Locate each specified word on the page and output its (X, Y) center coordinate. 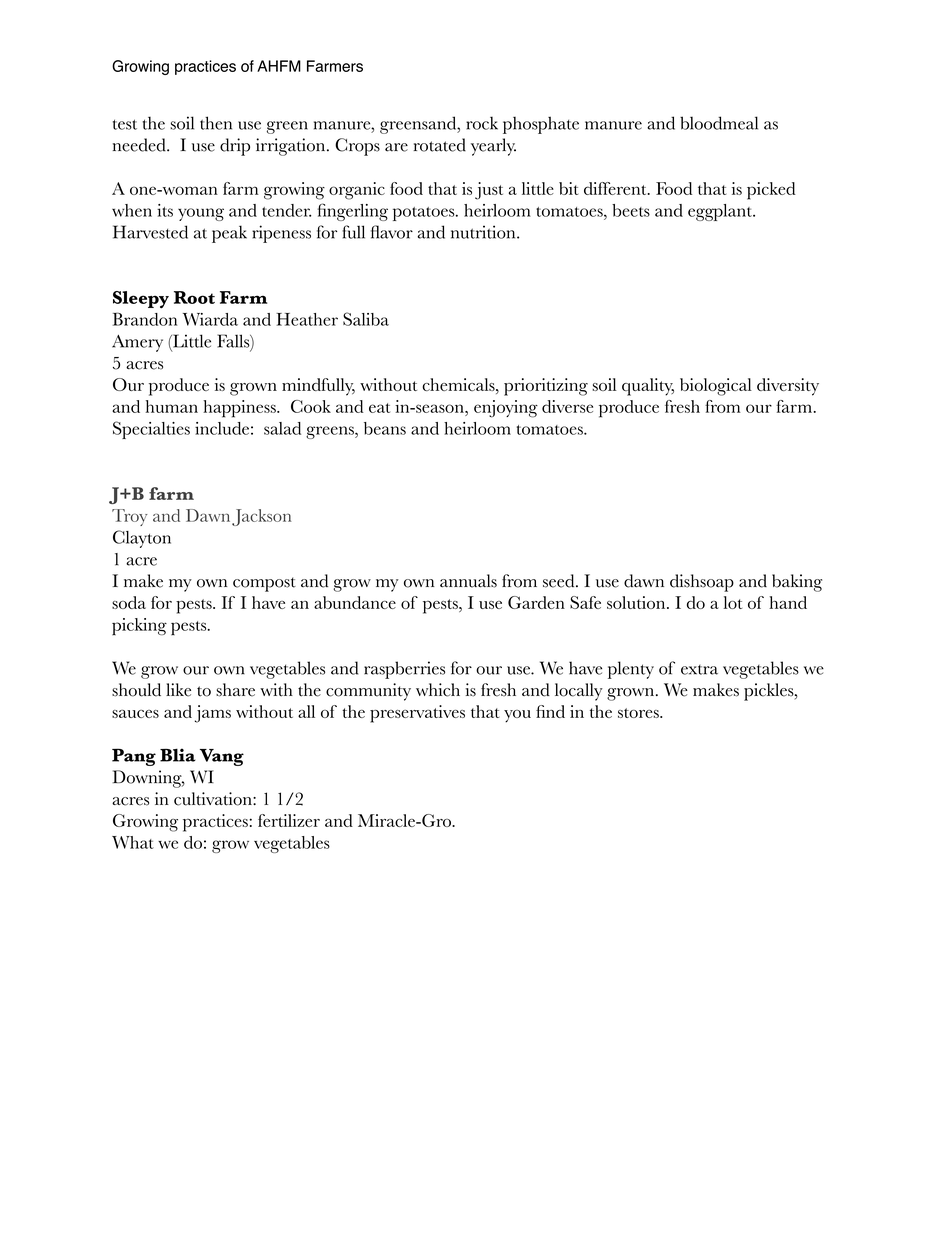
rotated (439, 145)
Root (194, 297)
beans (385, 428)
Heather (307, 319)
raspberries (404, 670)
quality (648, 387)
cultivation (214, 799)
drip (235, 147)
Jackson (261, 517)
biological (716, 387)
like (178, 690)
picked (771, 191)
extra (699, 670)
